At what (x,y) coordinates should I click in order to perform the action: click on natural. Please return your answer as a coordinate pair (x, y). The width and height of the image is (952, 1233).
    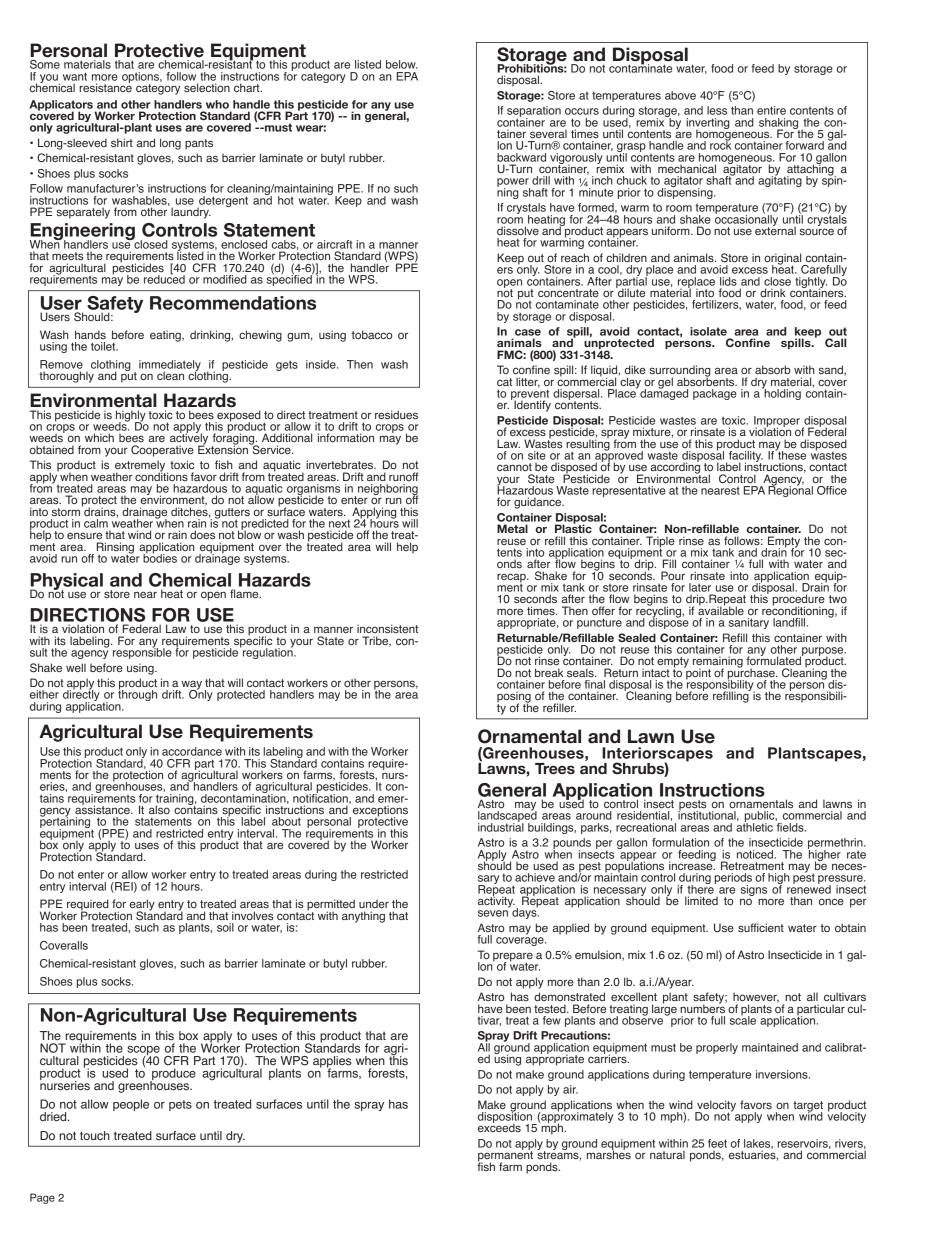
    Looking at the image, I should click on (667, 1154).
